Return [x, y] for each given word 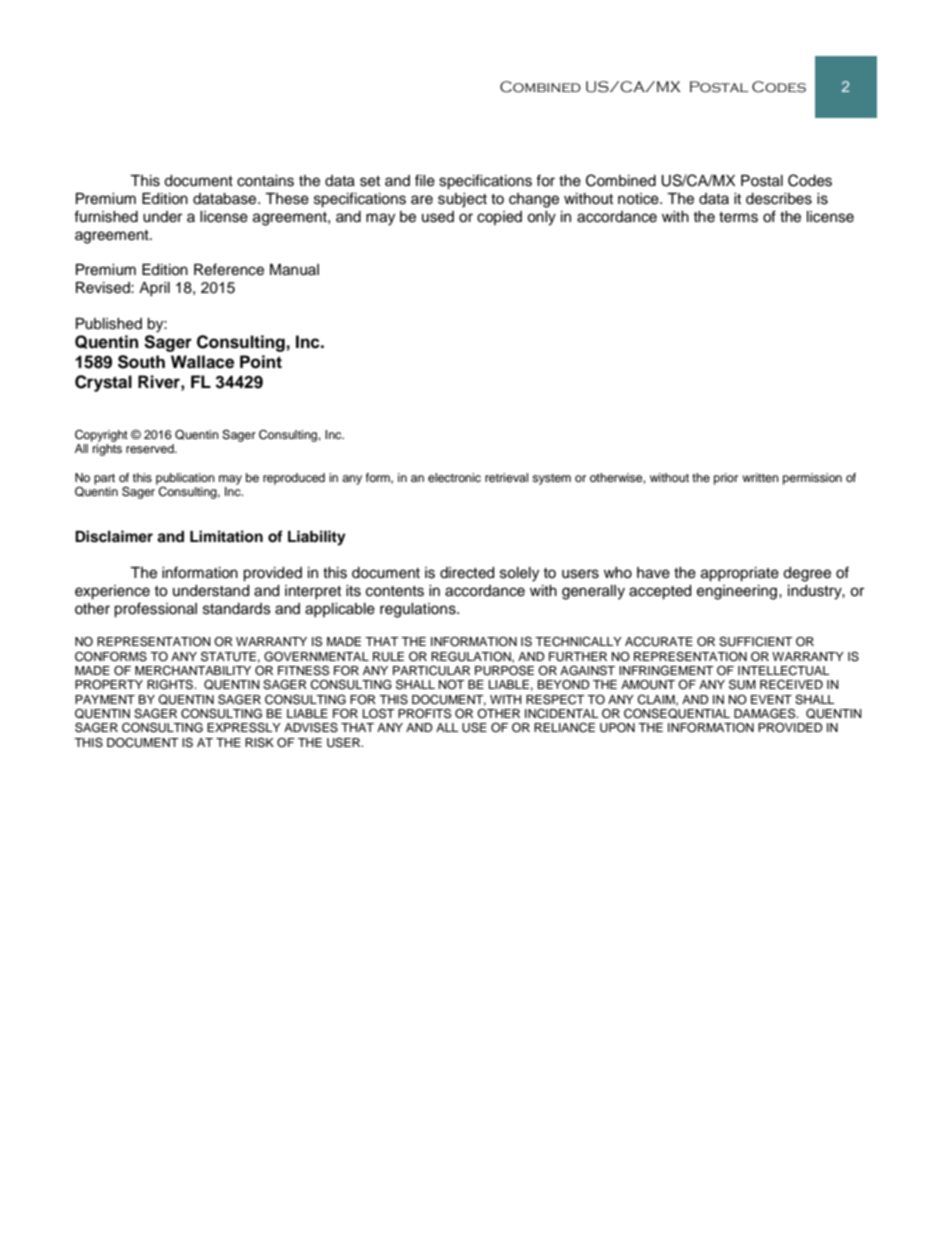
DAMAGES [766, 713]
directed [467, 573]
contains [265, 181]
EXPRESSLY [244, 727]
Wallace [202, 362]
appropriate [740, 574]
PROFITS [424, 713]
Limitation [226, 536]
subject [462, 200]
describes [779, 199]
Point [261, 362]
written [760, 477]
